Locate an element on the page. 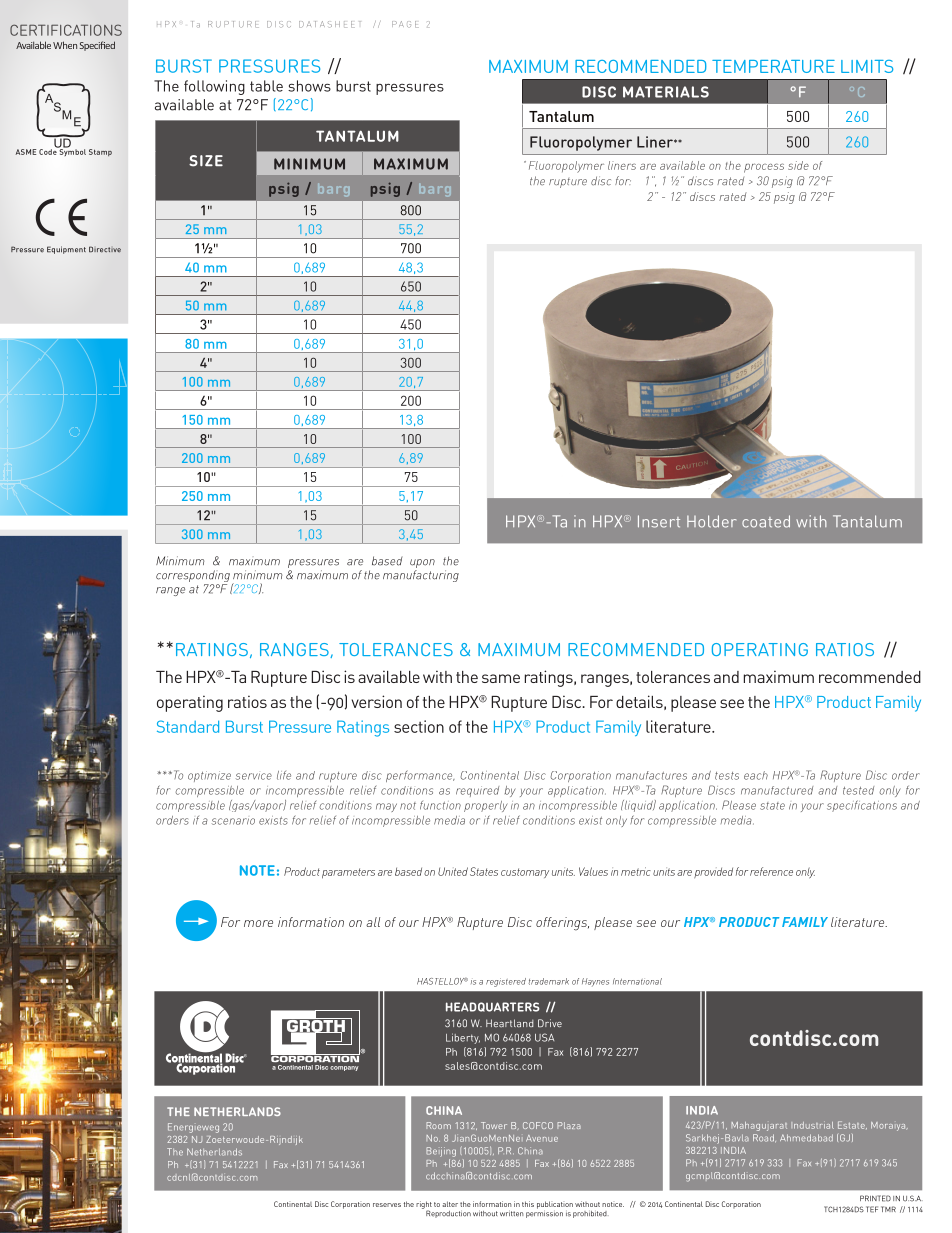 Image resolution: width=952 pixels, height=1233 pixels. Specified is located at coordinates (97, 46).
